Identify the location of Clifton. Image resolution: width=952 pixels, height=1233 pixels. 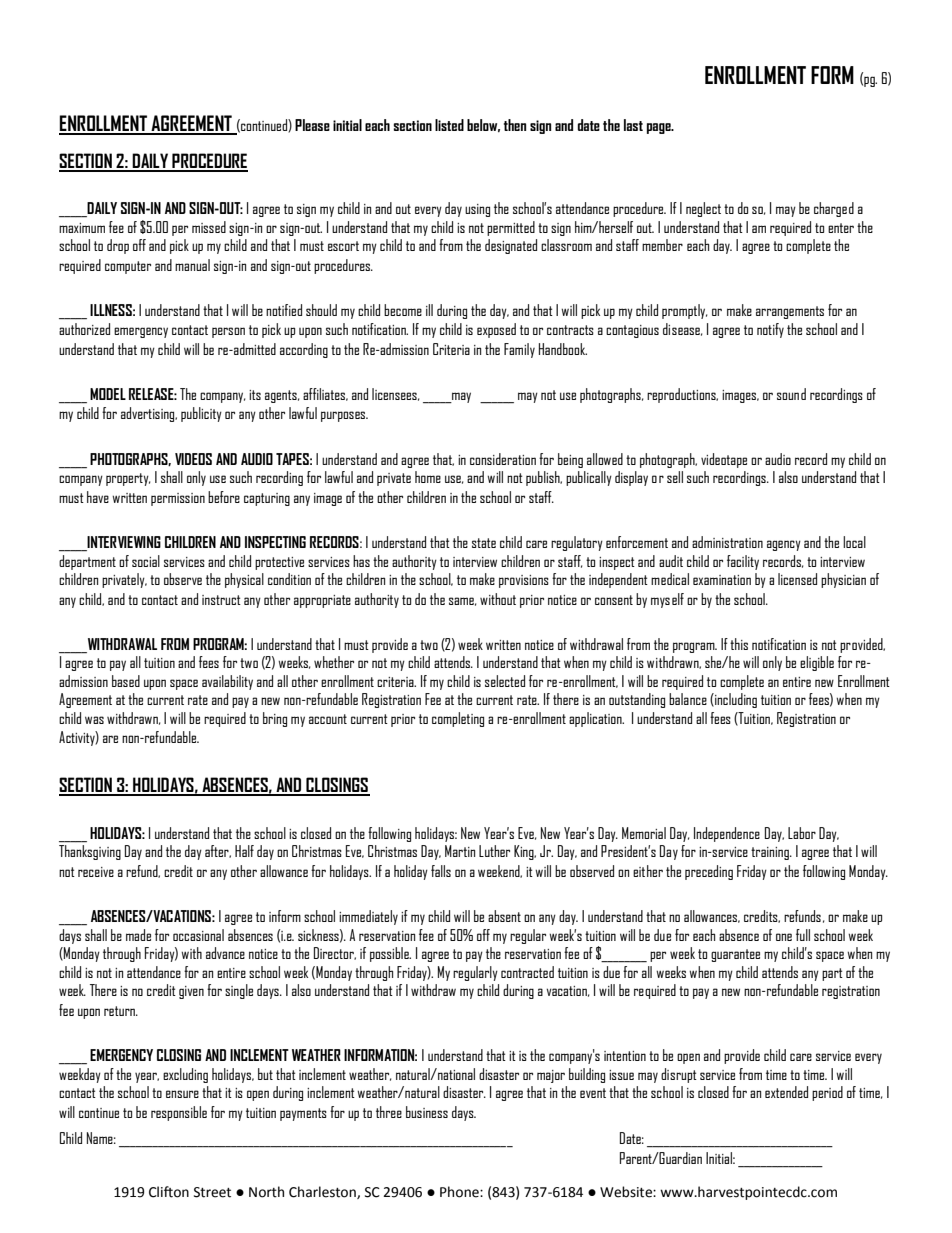
(169, 1192).
